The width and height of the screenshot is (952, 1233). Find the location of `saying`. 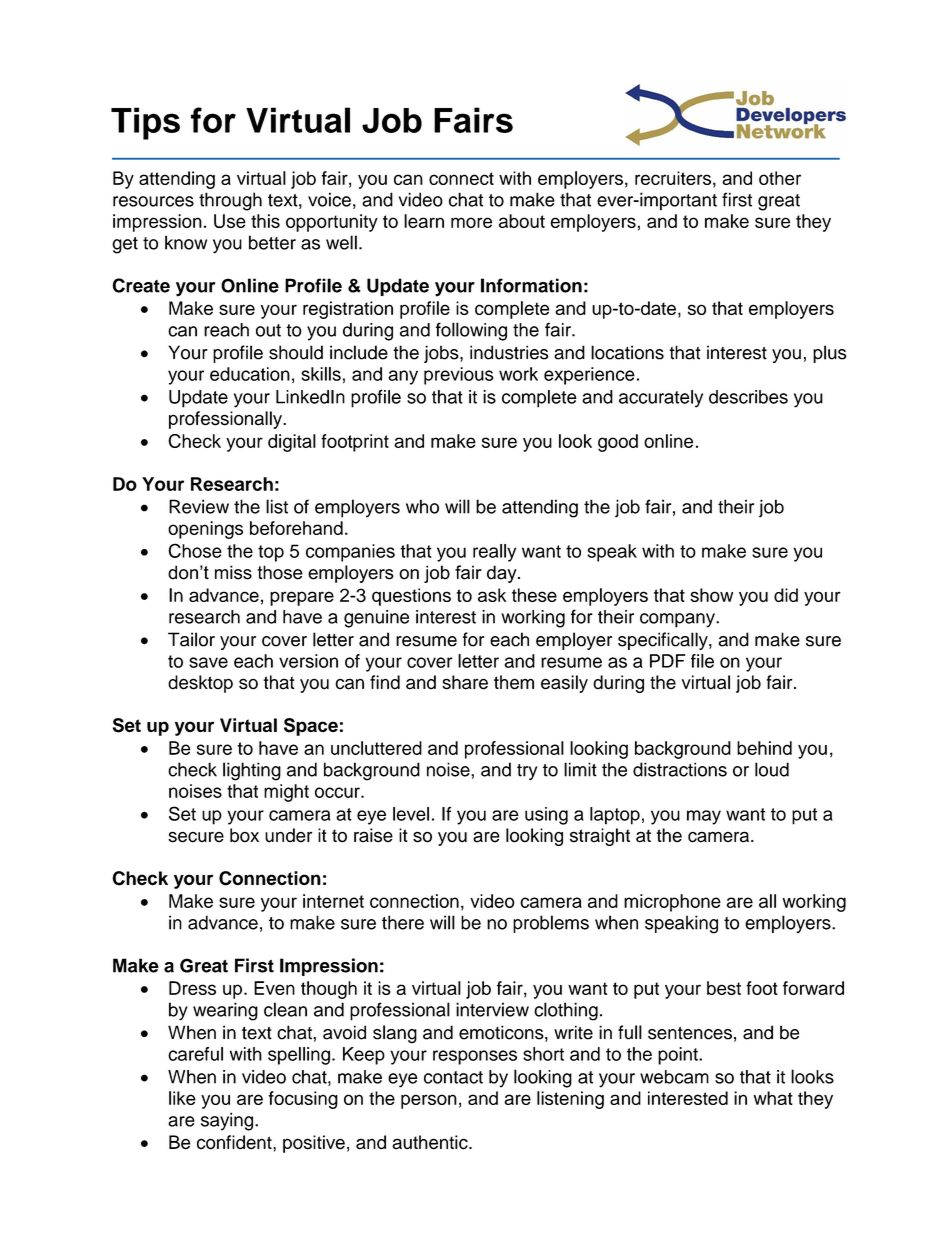

saying is located at coordinates (228, 1121).
